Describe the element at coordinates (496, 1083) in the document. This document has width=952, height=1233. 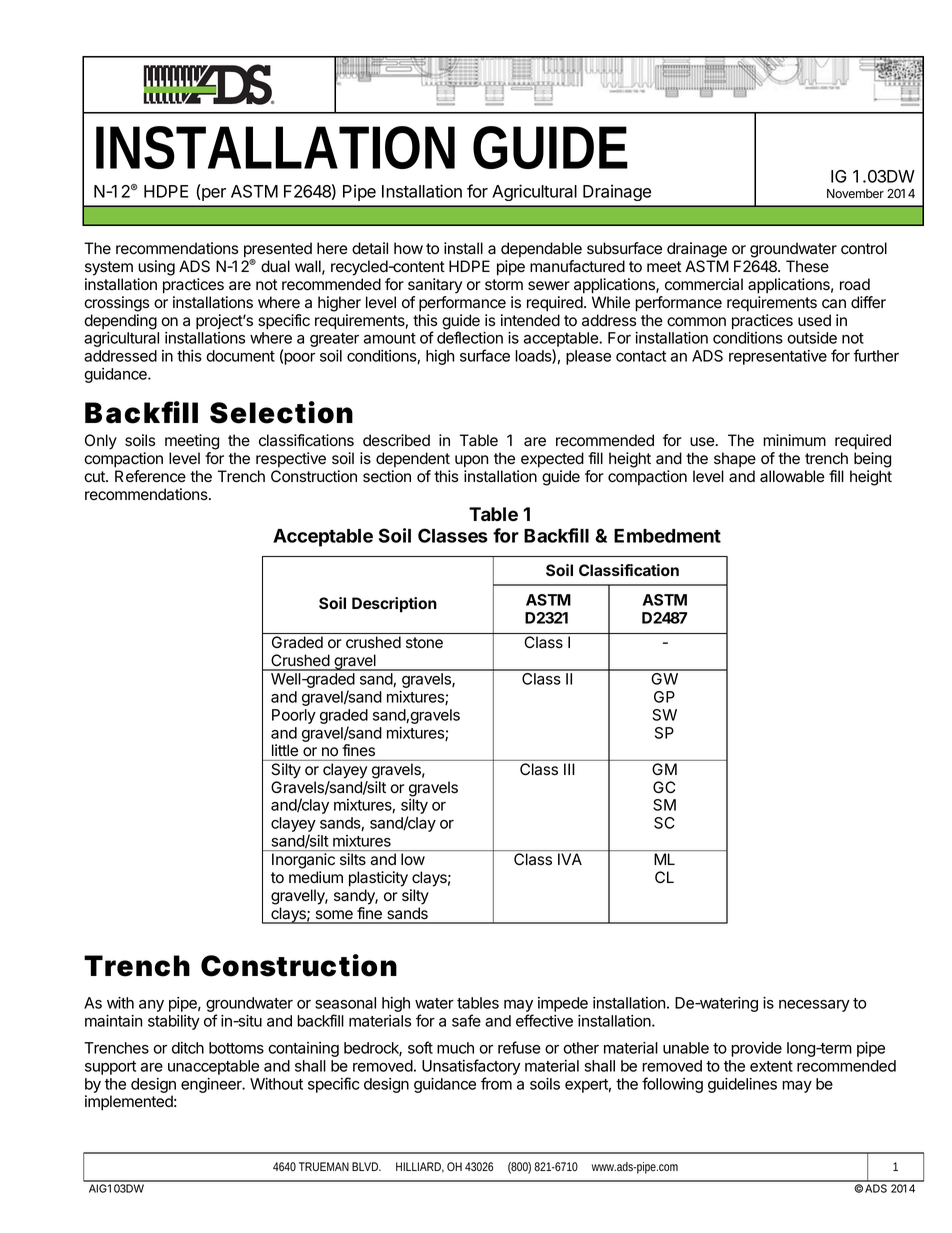
I see `from` at that location.
